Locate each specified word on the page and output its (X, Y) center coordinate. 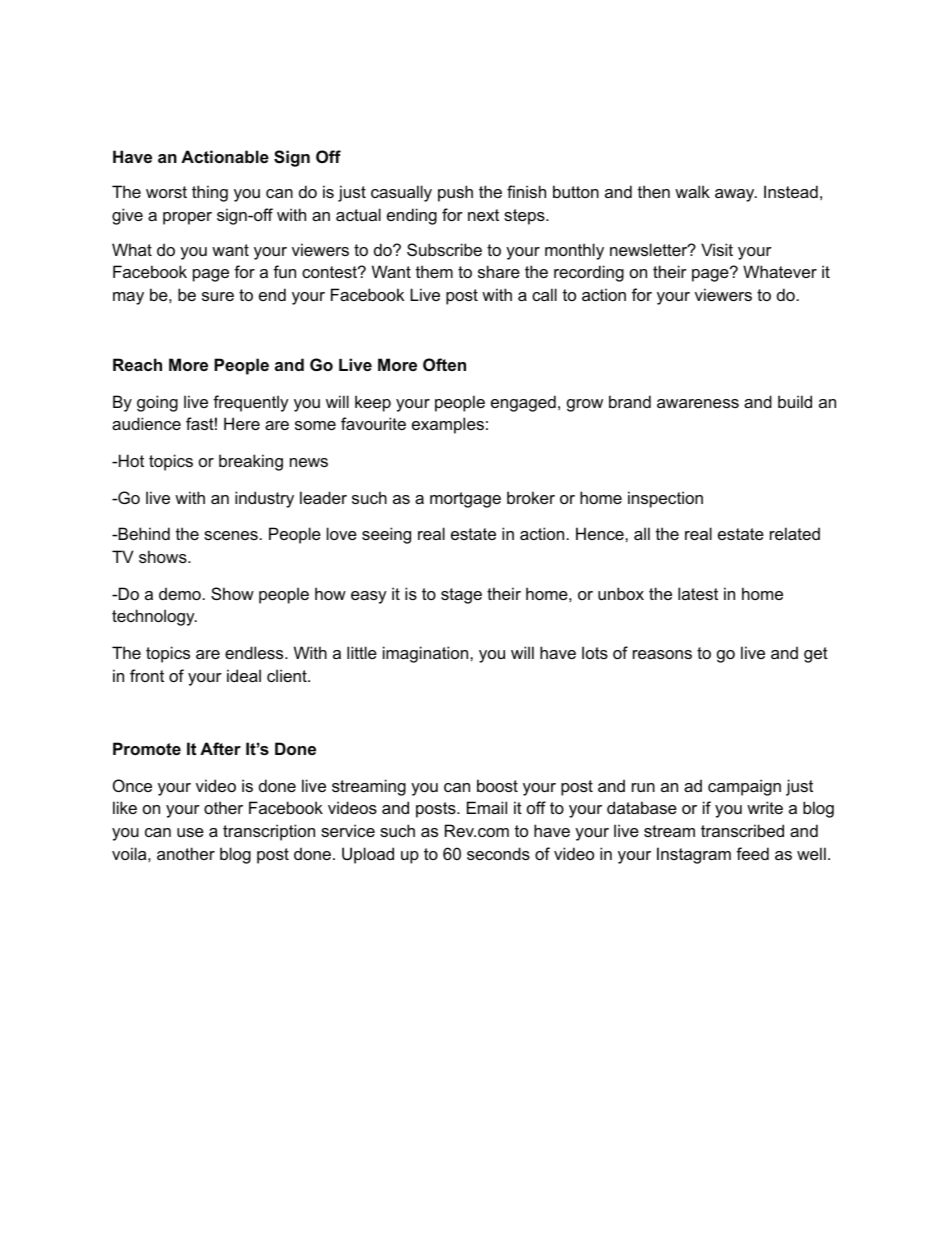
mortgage (465, 500)
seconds (498, 853)
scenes (231, 535)
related (795, 533)
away (736, 195)
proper (187, 218)
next (483, 215)
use (190, 832)
